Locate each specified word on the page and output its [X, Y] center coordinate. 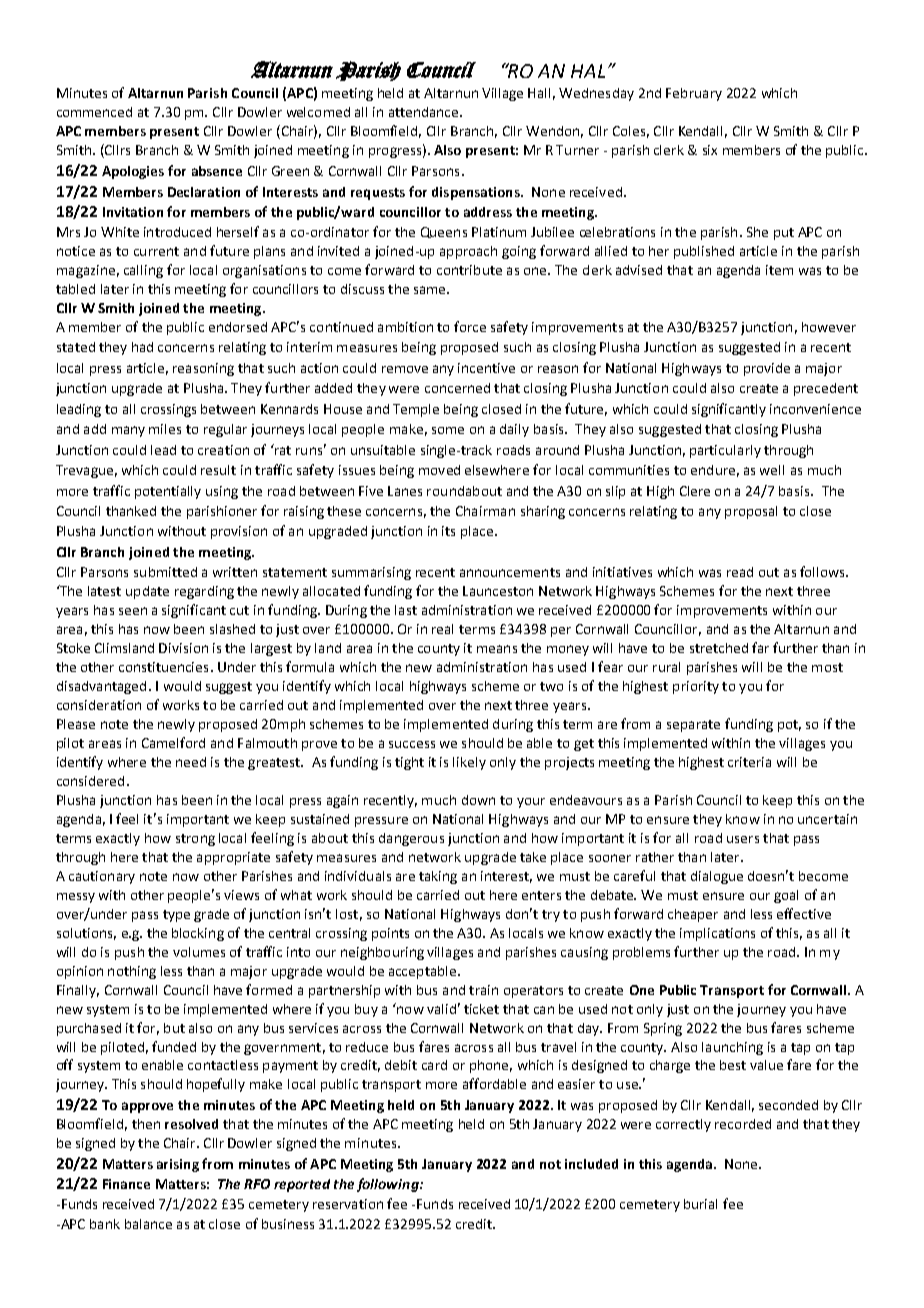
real [442, 629]
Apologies [133, 172]
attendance [425, 112]
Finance [126, 1184]
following [389, 1185]
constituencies [163, 667]
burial [700, 1204]
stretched [719, 648]
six [710, 150]
